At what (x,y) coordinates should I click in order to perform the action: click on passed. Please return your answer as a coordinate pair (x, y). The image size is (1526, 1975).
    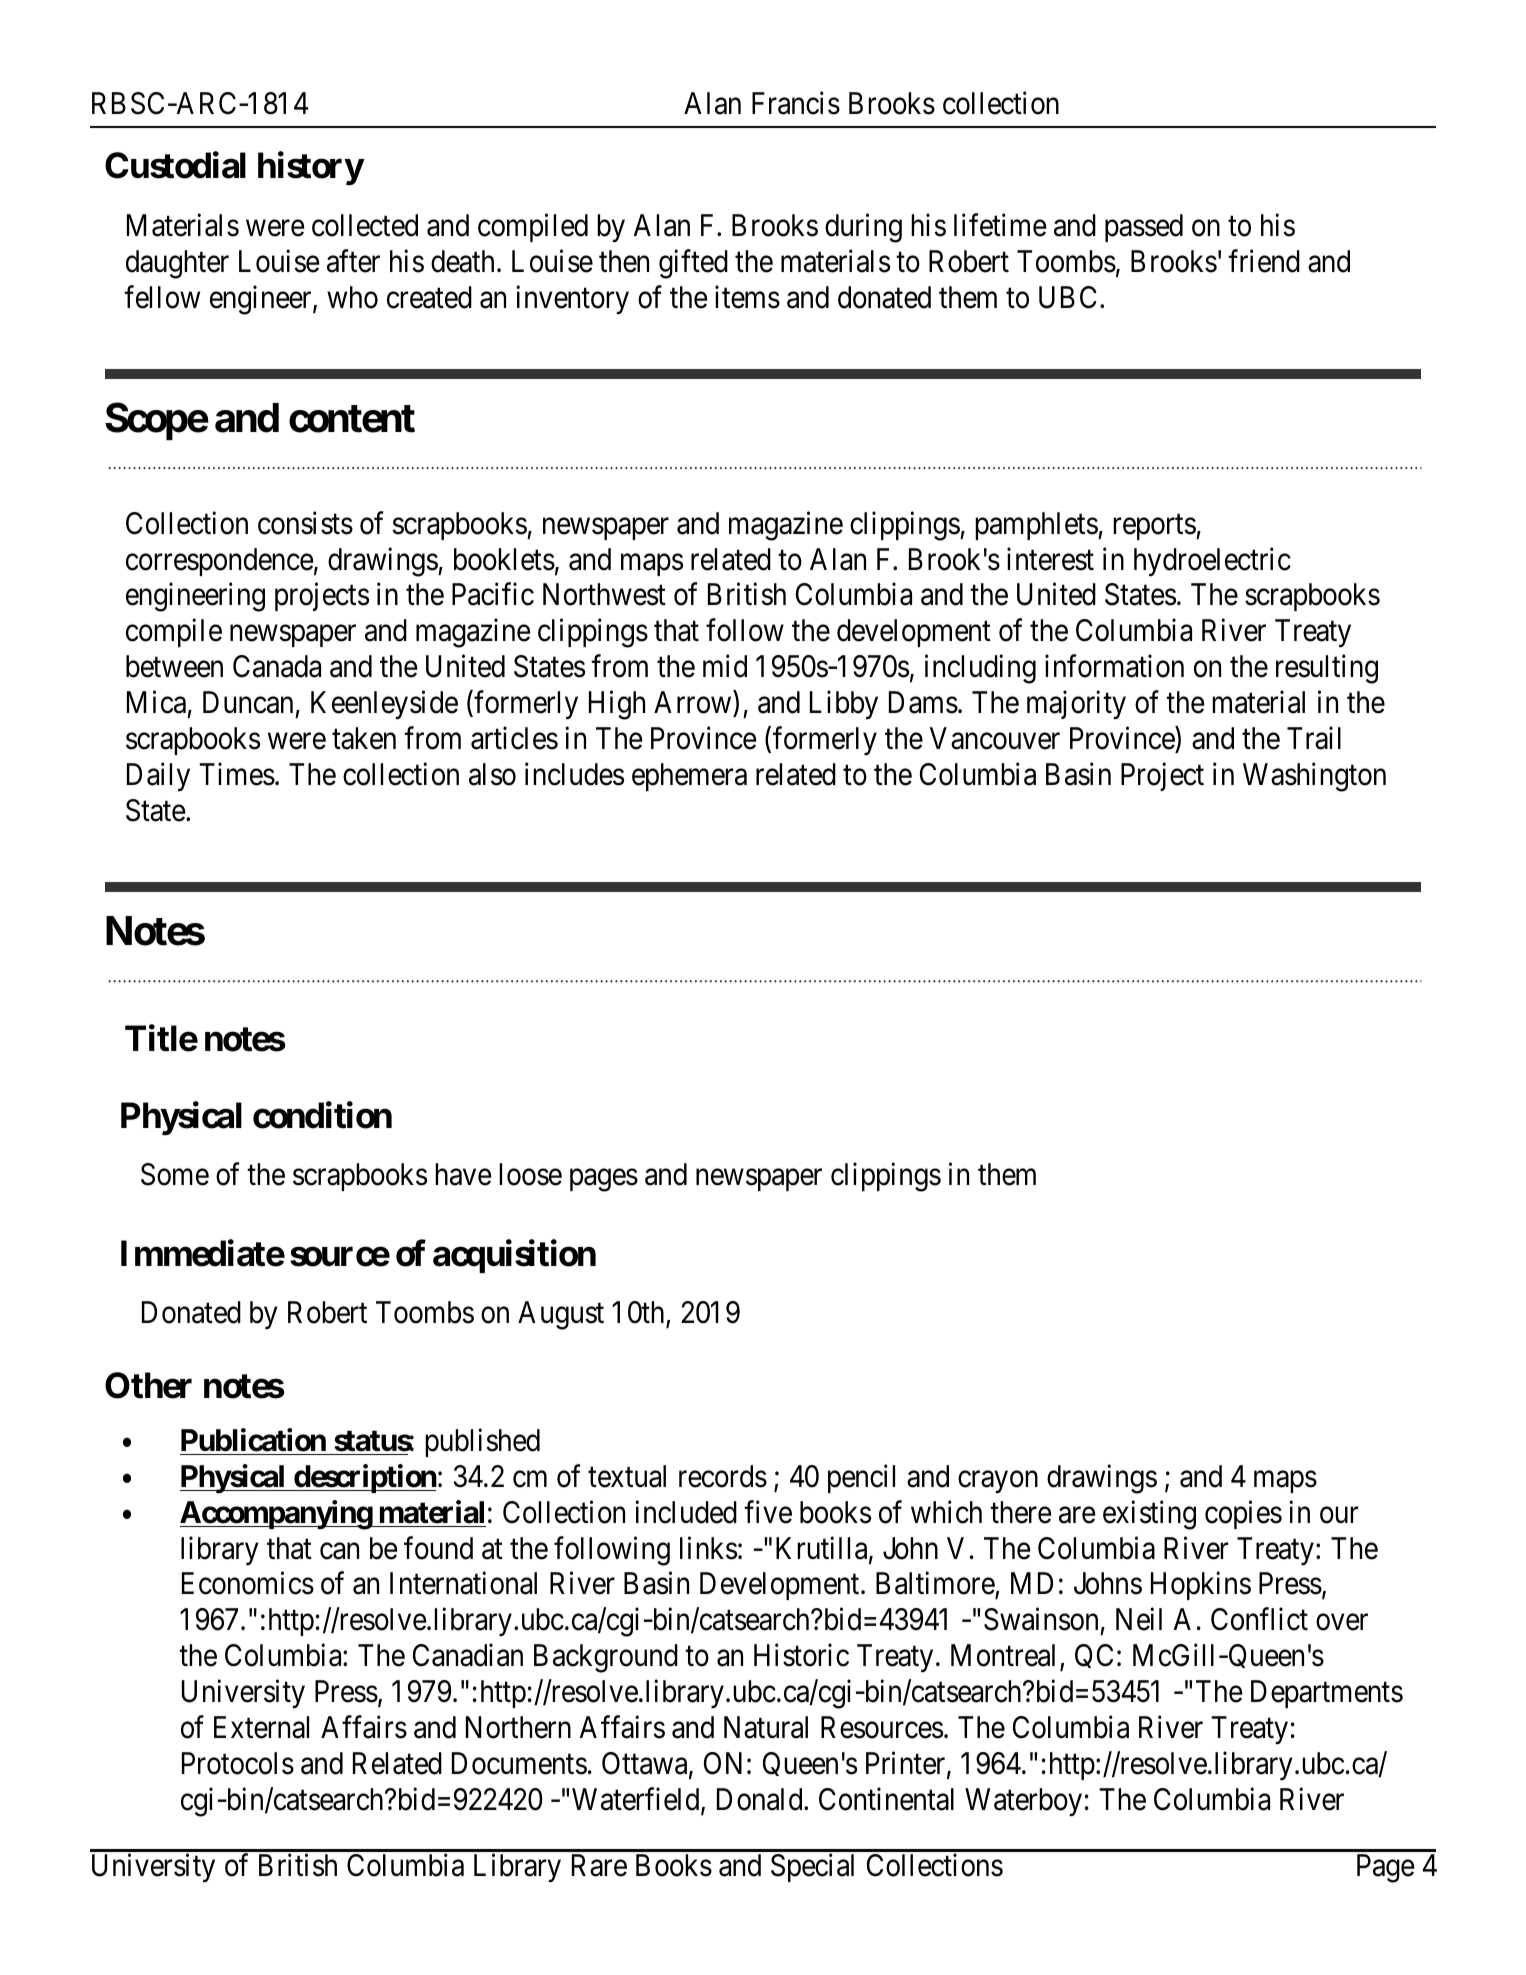
    Looking at the image, I should click on (1144, 228).
